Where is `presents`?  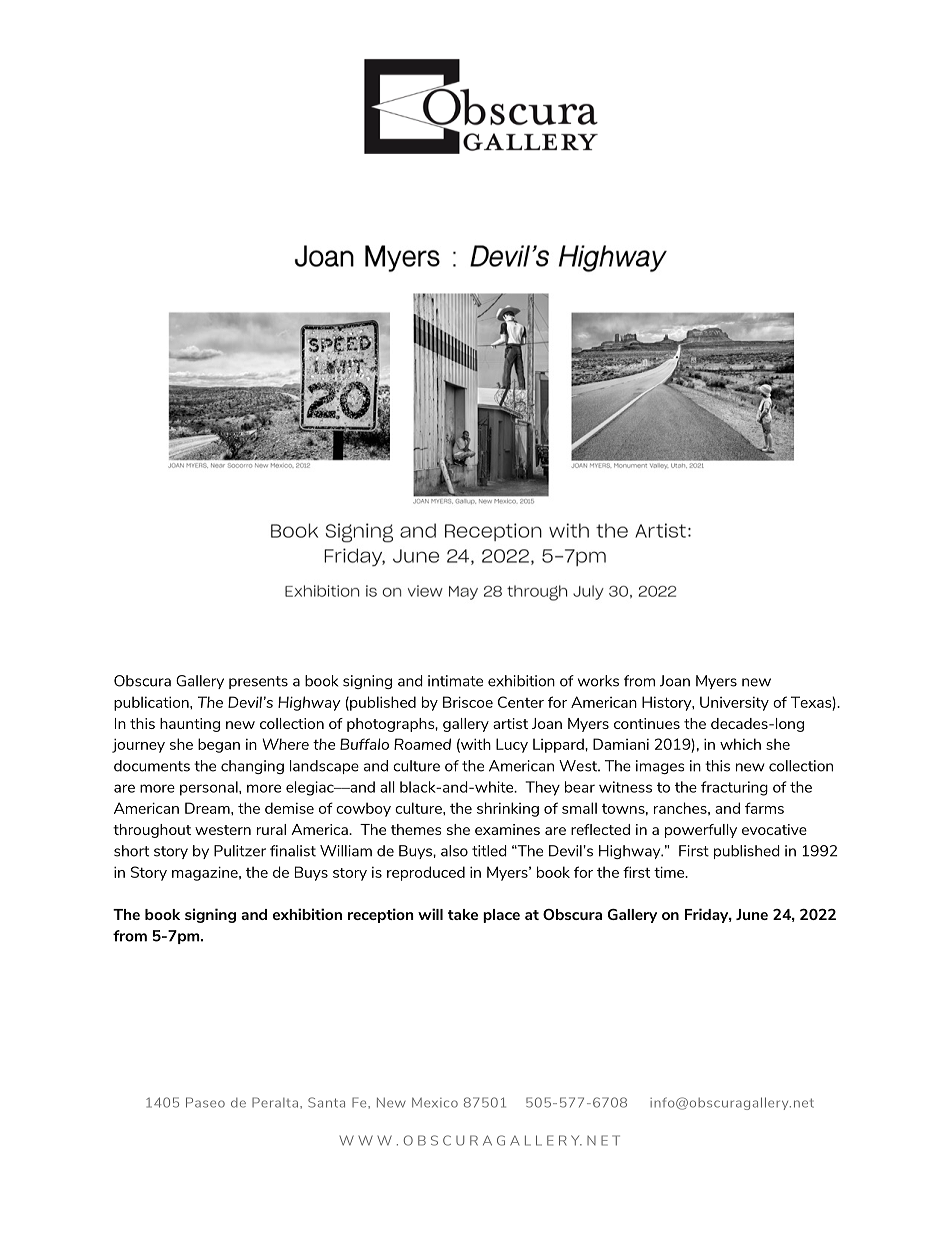 presents is located at coordinates (258, 682).
